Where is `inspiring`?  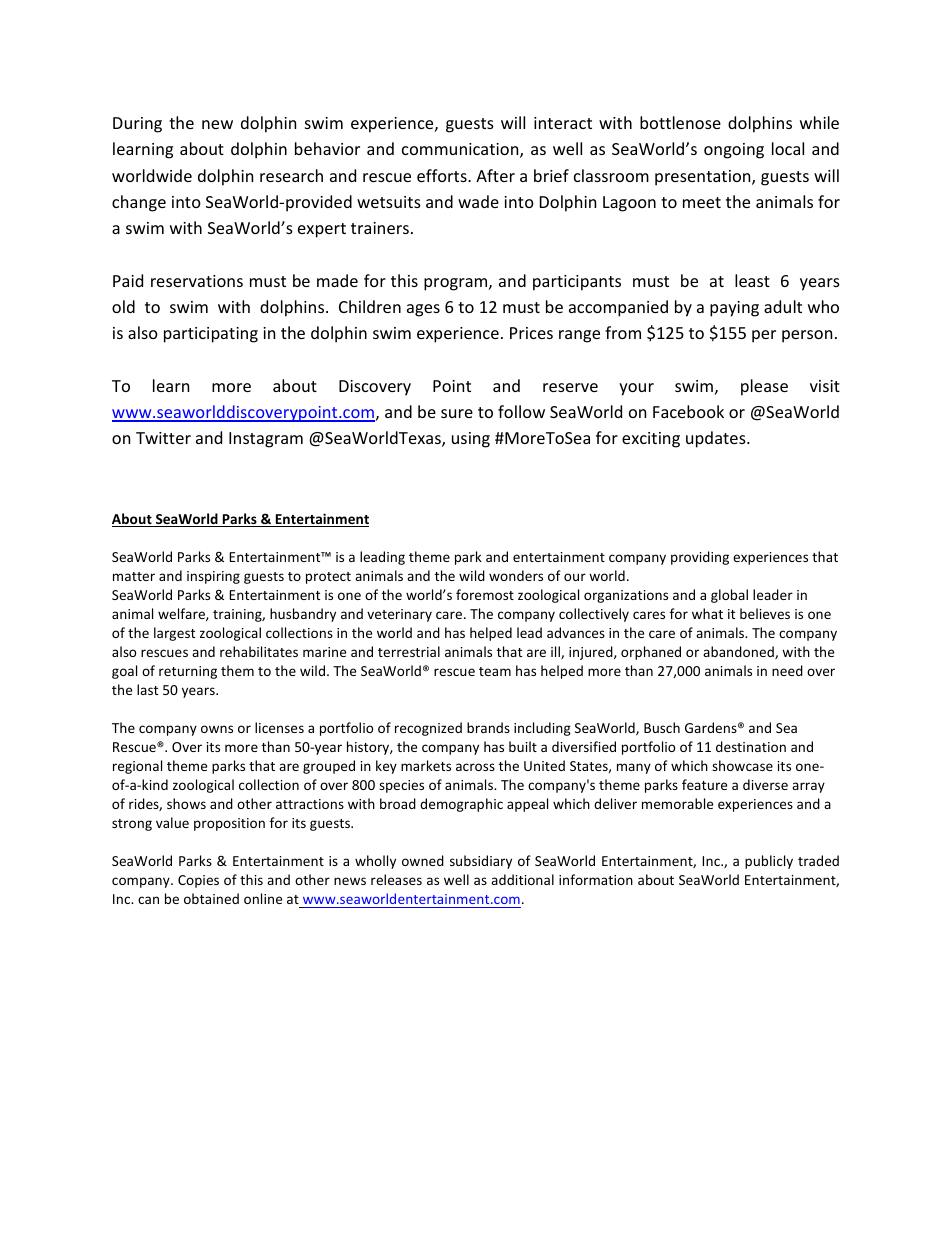
inspiring is located at coordinates (213, 577).
